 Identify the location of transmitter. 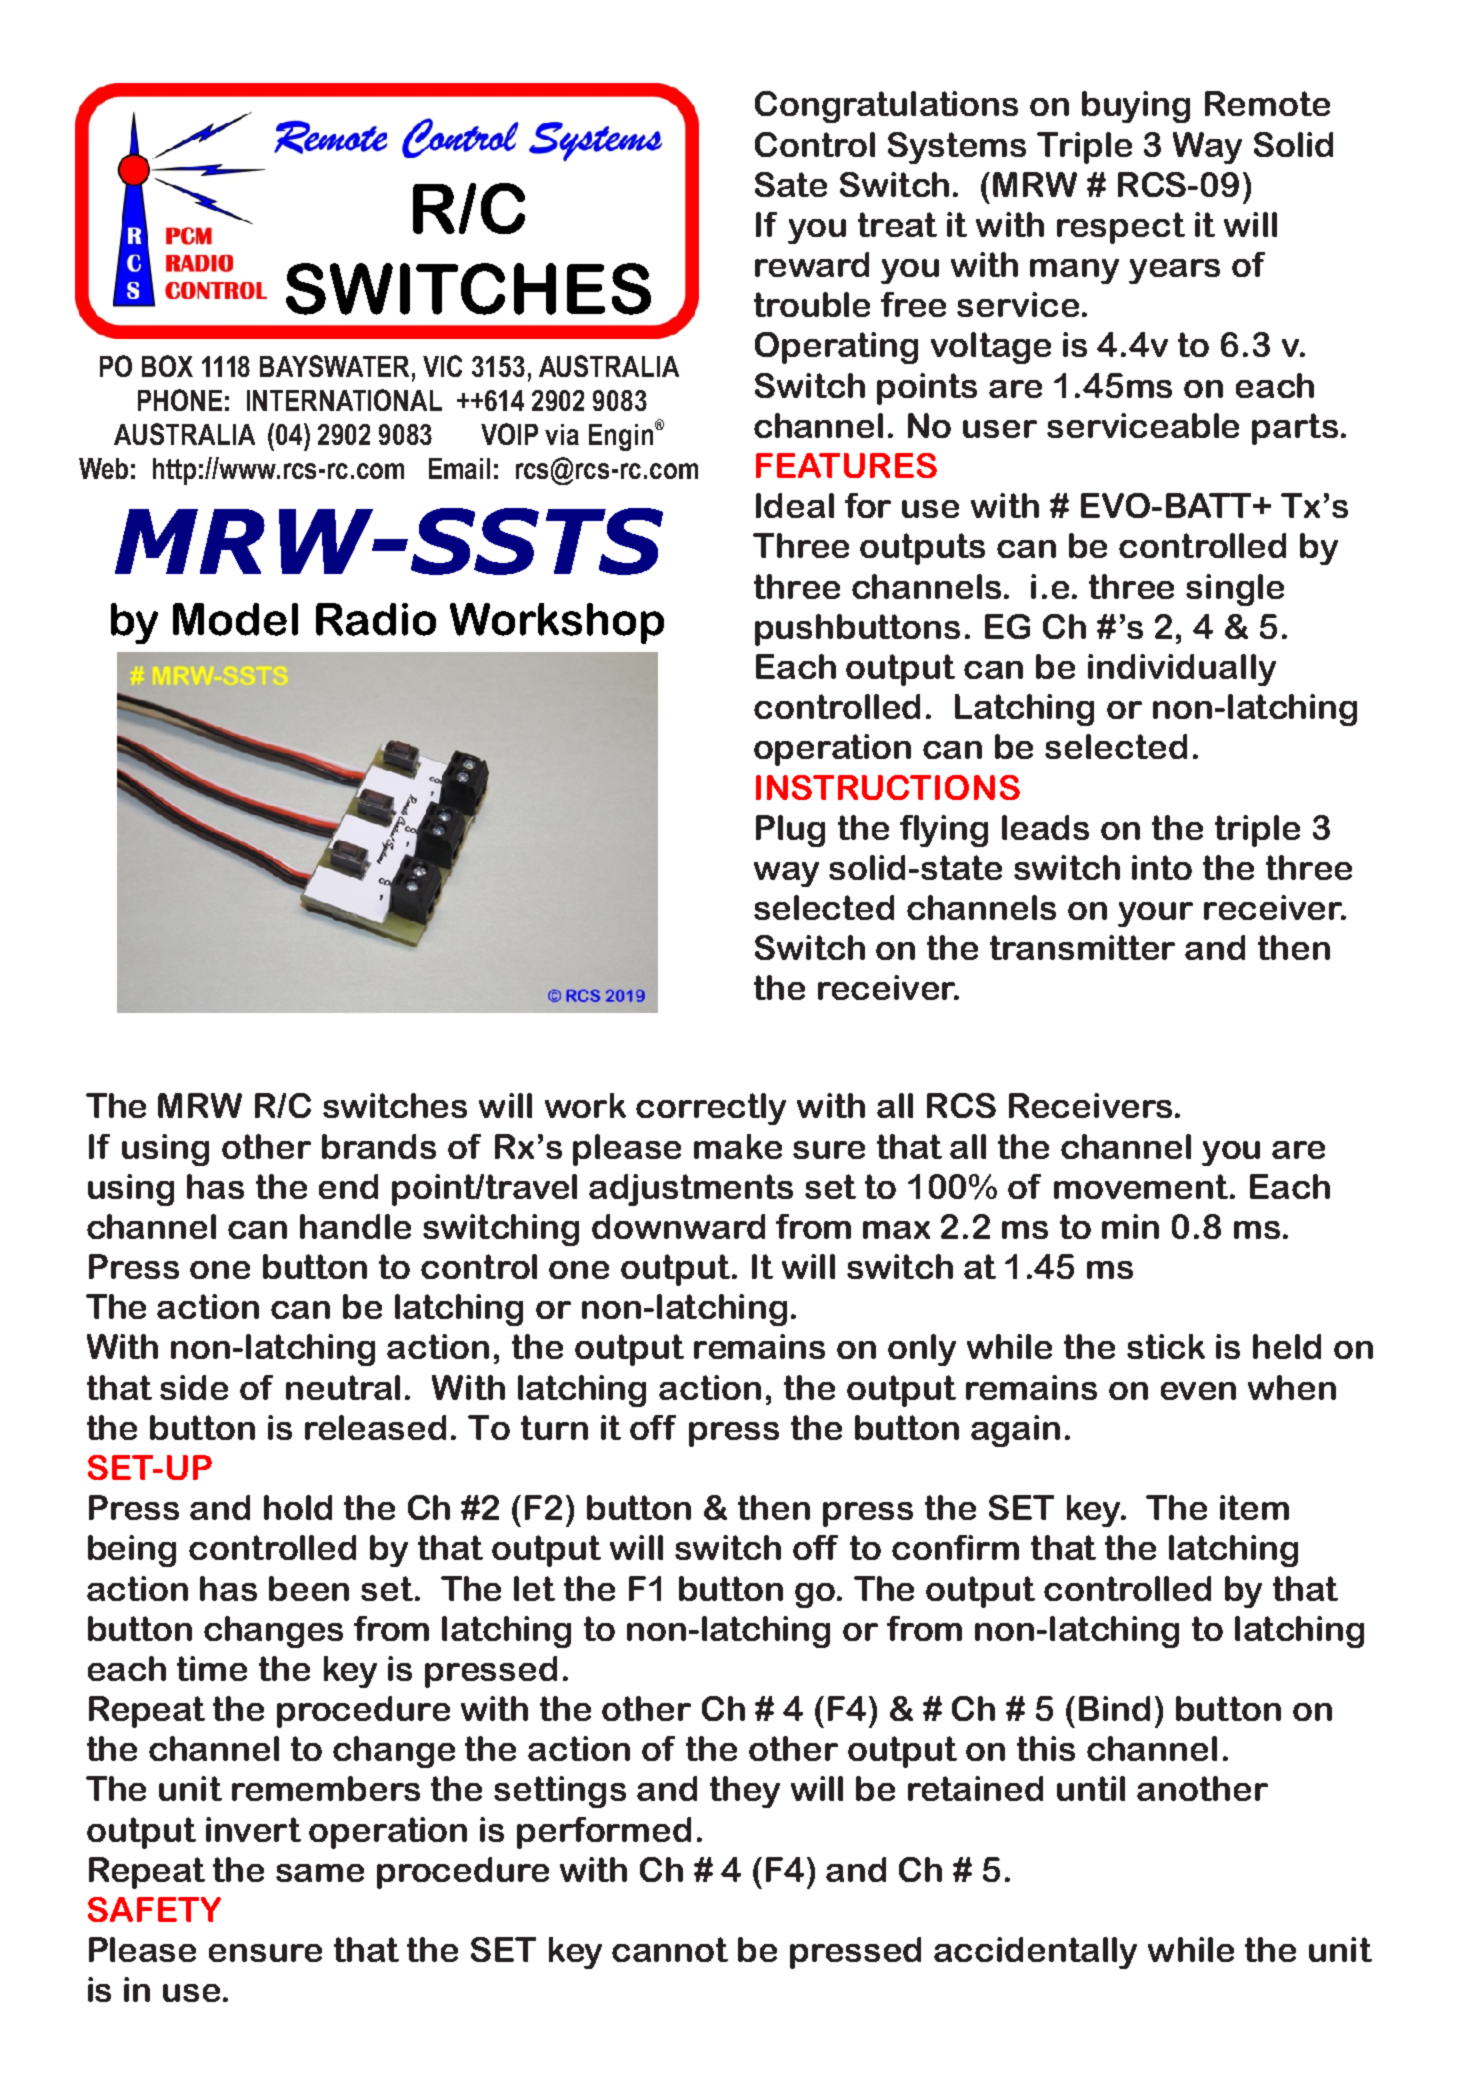
(1082, 947).
